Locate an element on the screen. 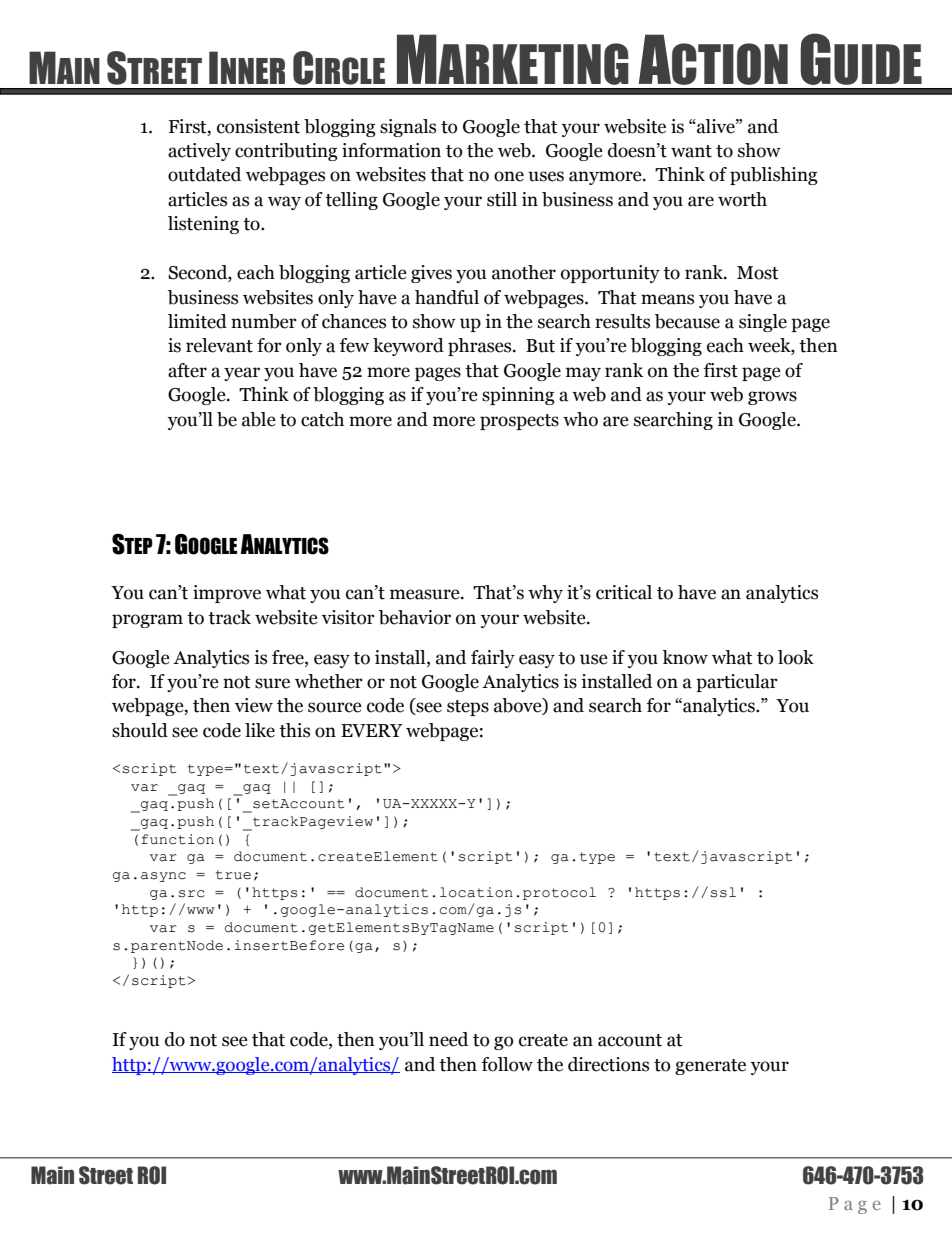 The height and width of the screenshot is (1233, 952). improve is located at coordinates (227, 594).
